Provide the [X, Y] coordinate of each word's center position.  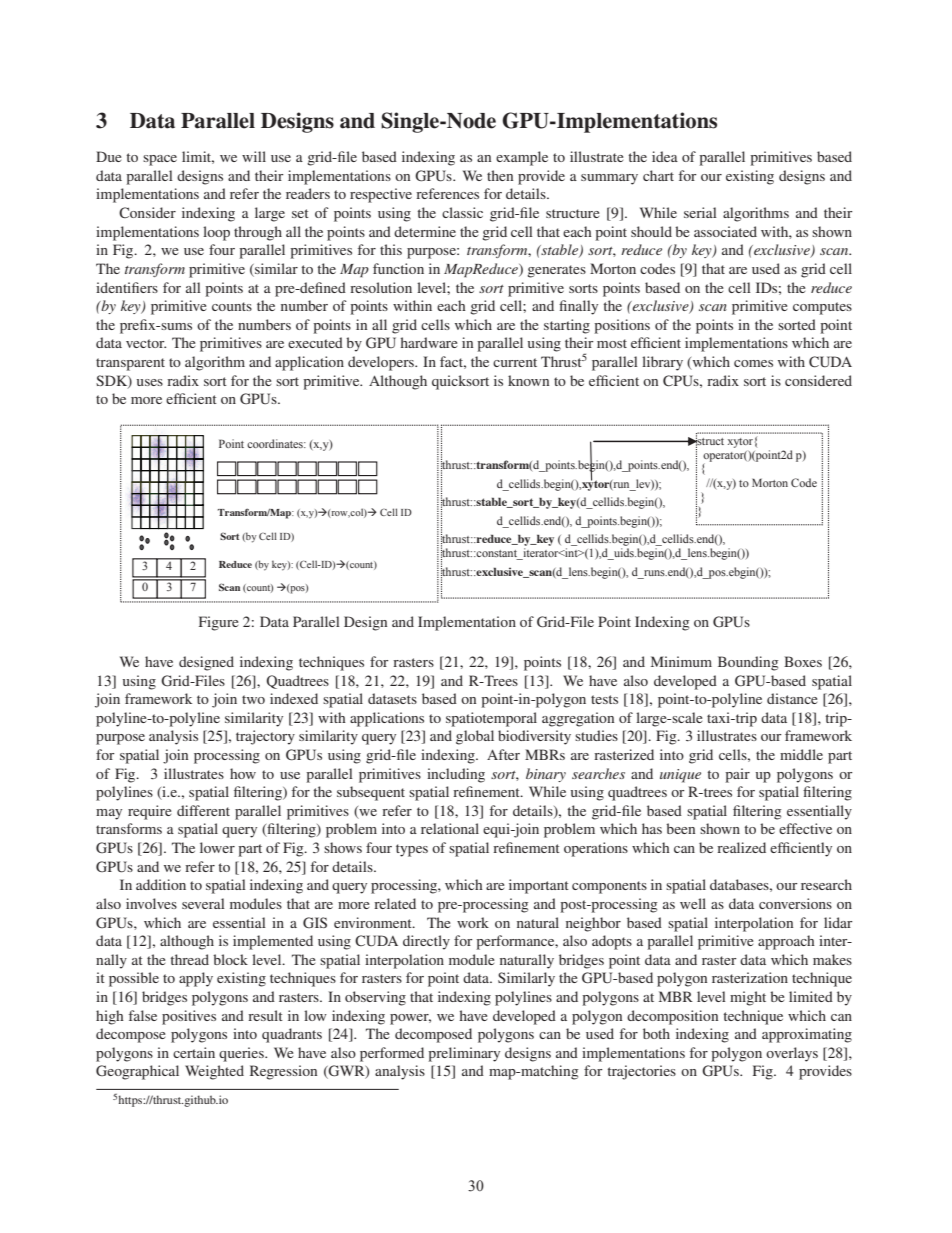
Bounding [748, 663]
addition [161, 884]
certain [194, 1052]
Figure [218, 623]
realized [741, 847]
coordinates [276, 443]
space [160, 160]
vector [146, 343]
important [539, 886]
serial [700, 212]
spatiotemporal [491, 719]
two [253, 699]
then [500, 175]
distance [792, 698]
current [515, 362]
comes [753, 363]
